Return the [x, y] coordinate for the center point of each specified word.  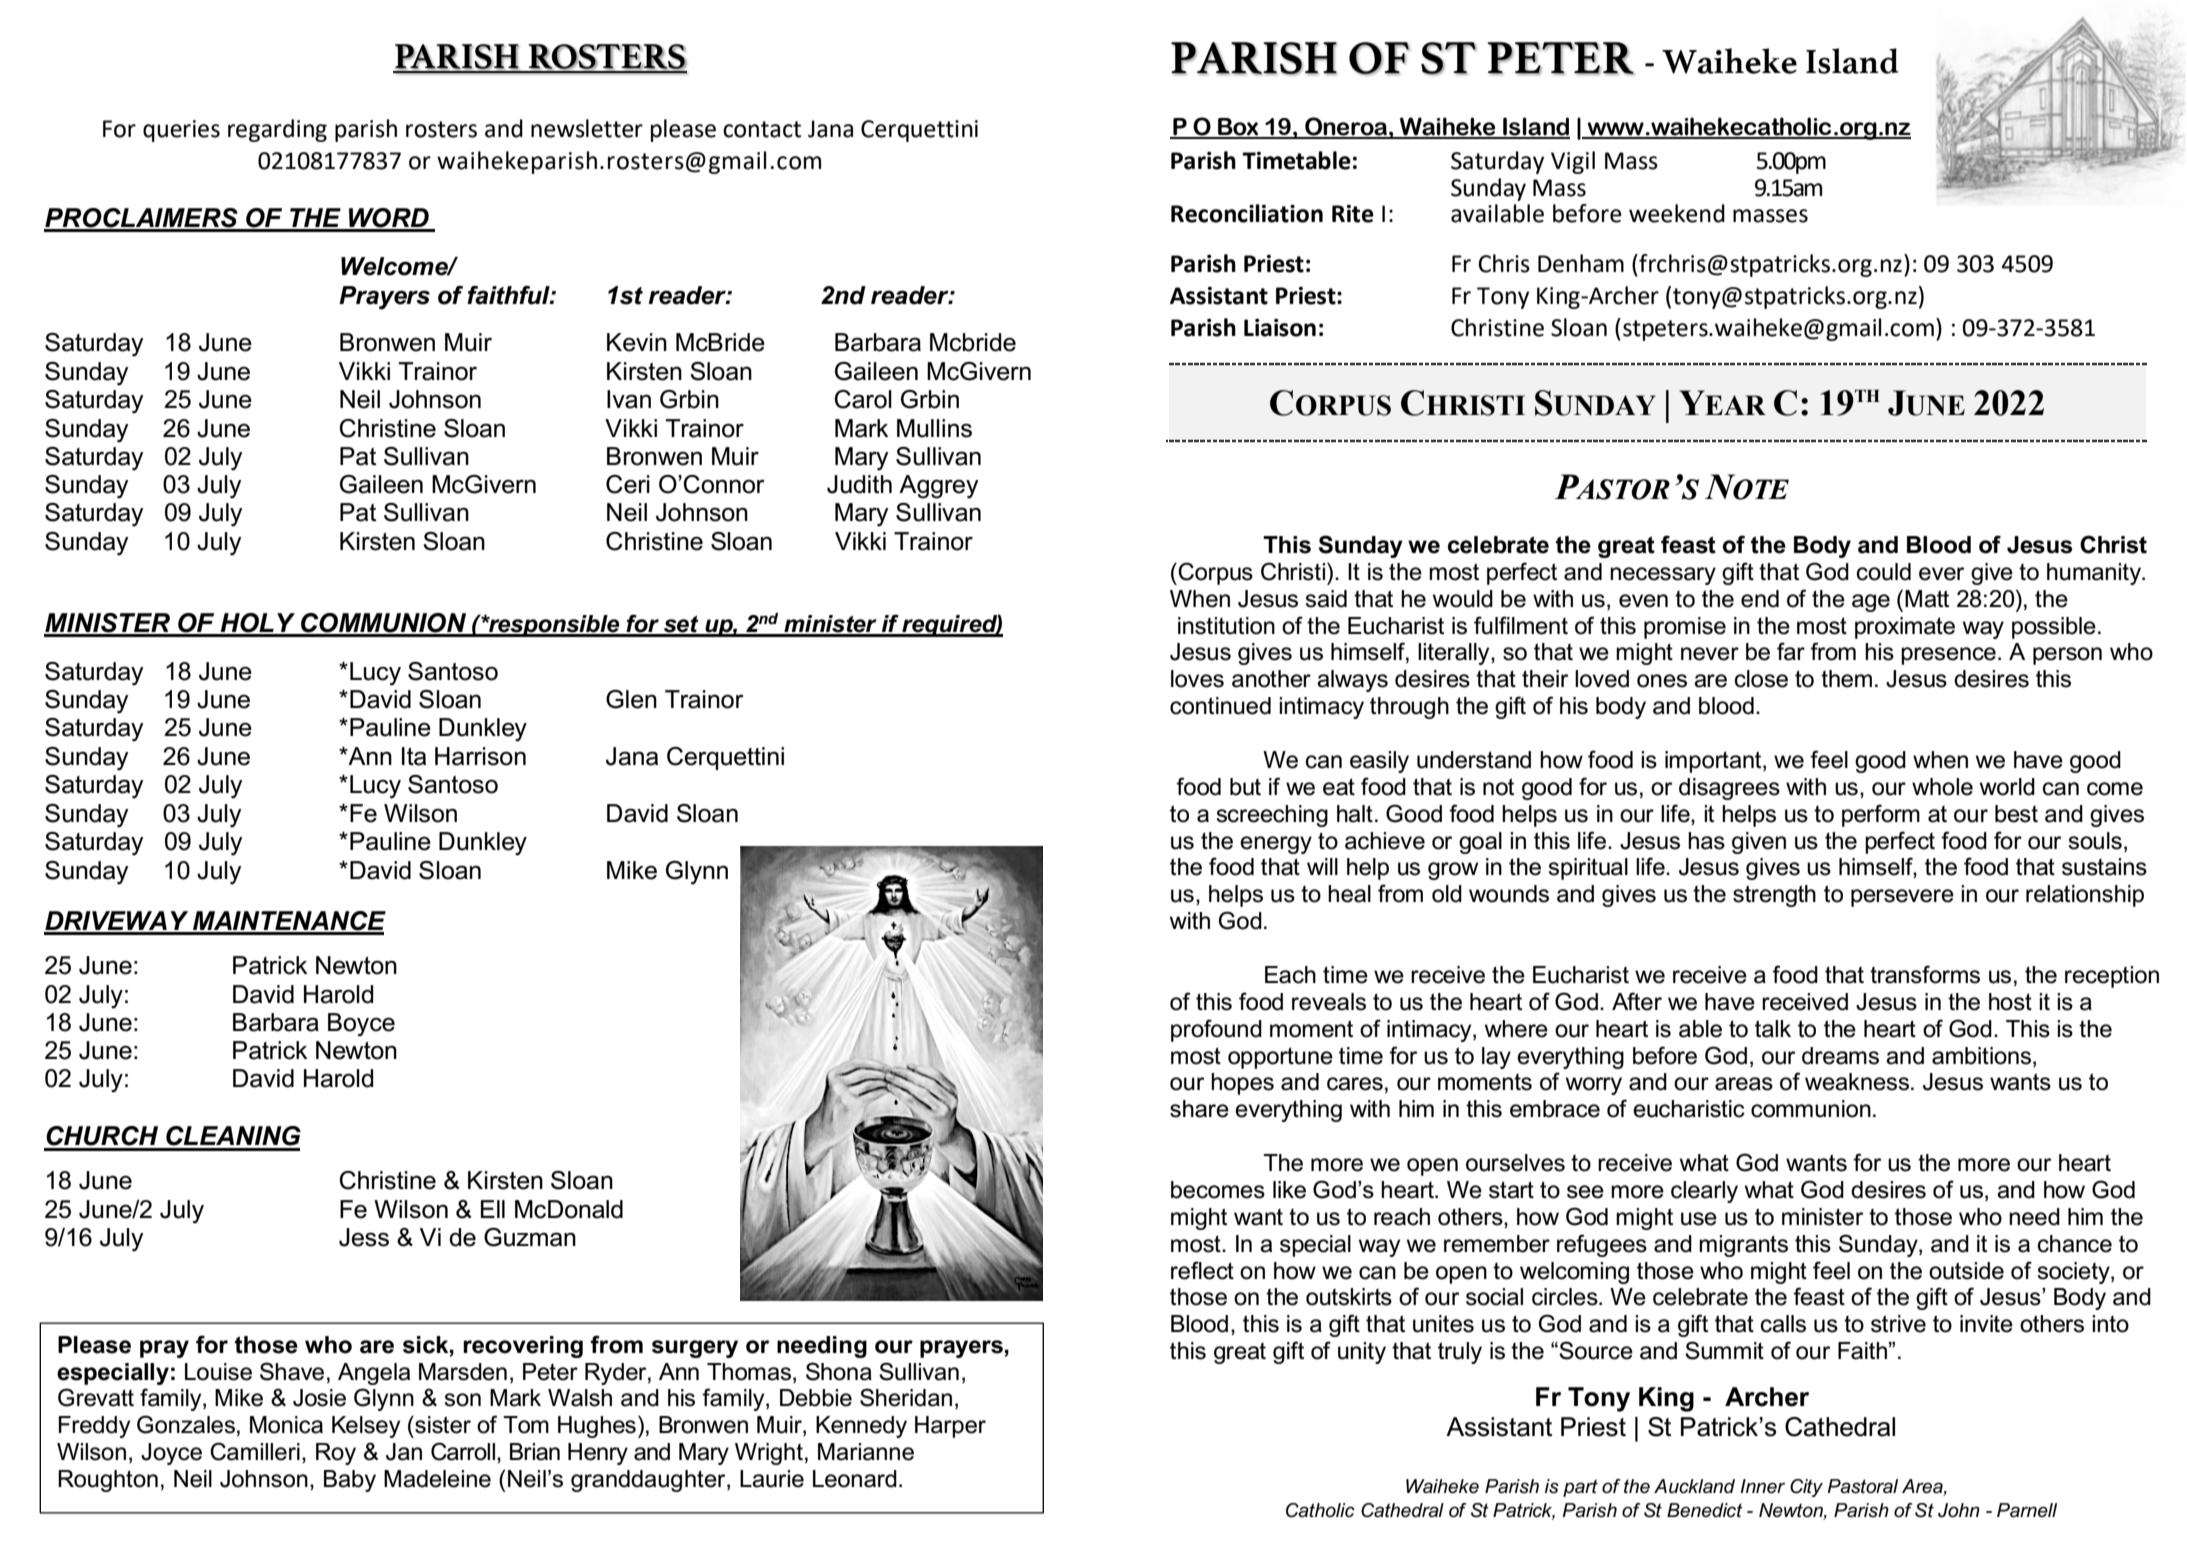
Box [1238, 128]
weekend [1677, 213]
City [1806, 1488]
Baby [350, 1481]
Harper [950, 1427]
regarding [277, 130]
